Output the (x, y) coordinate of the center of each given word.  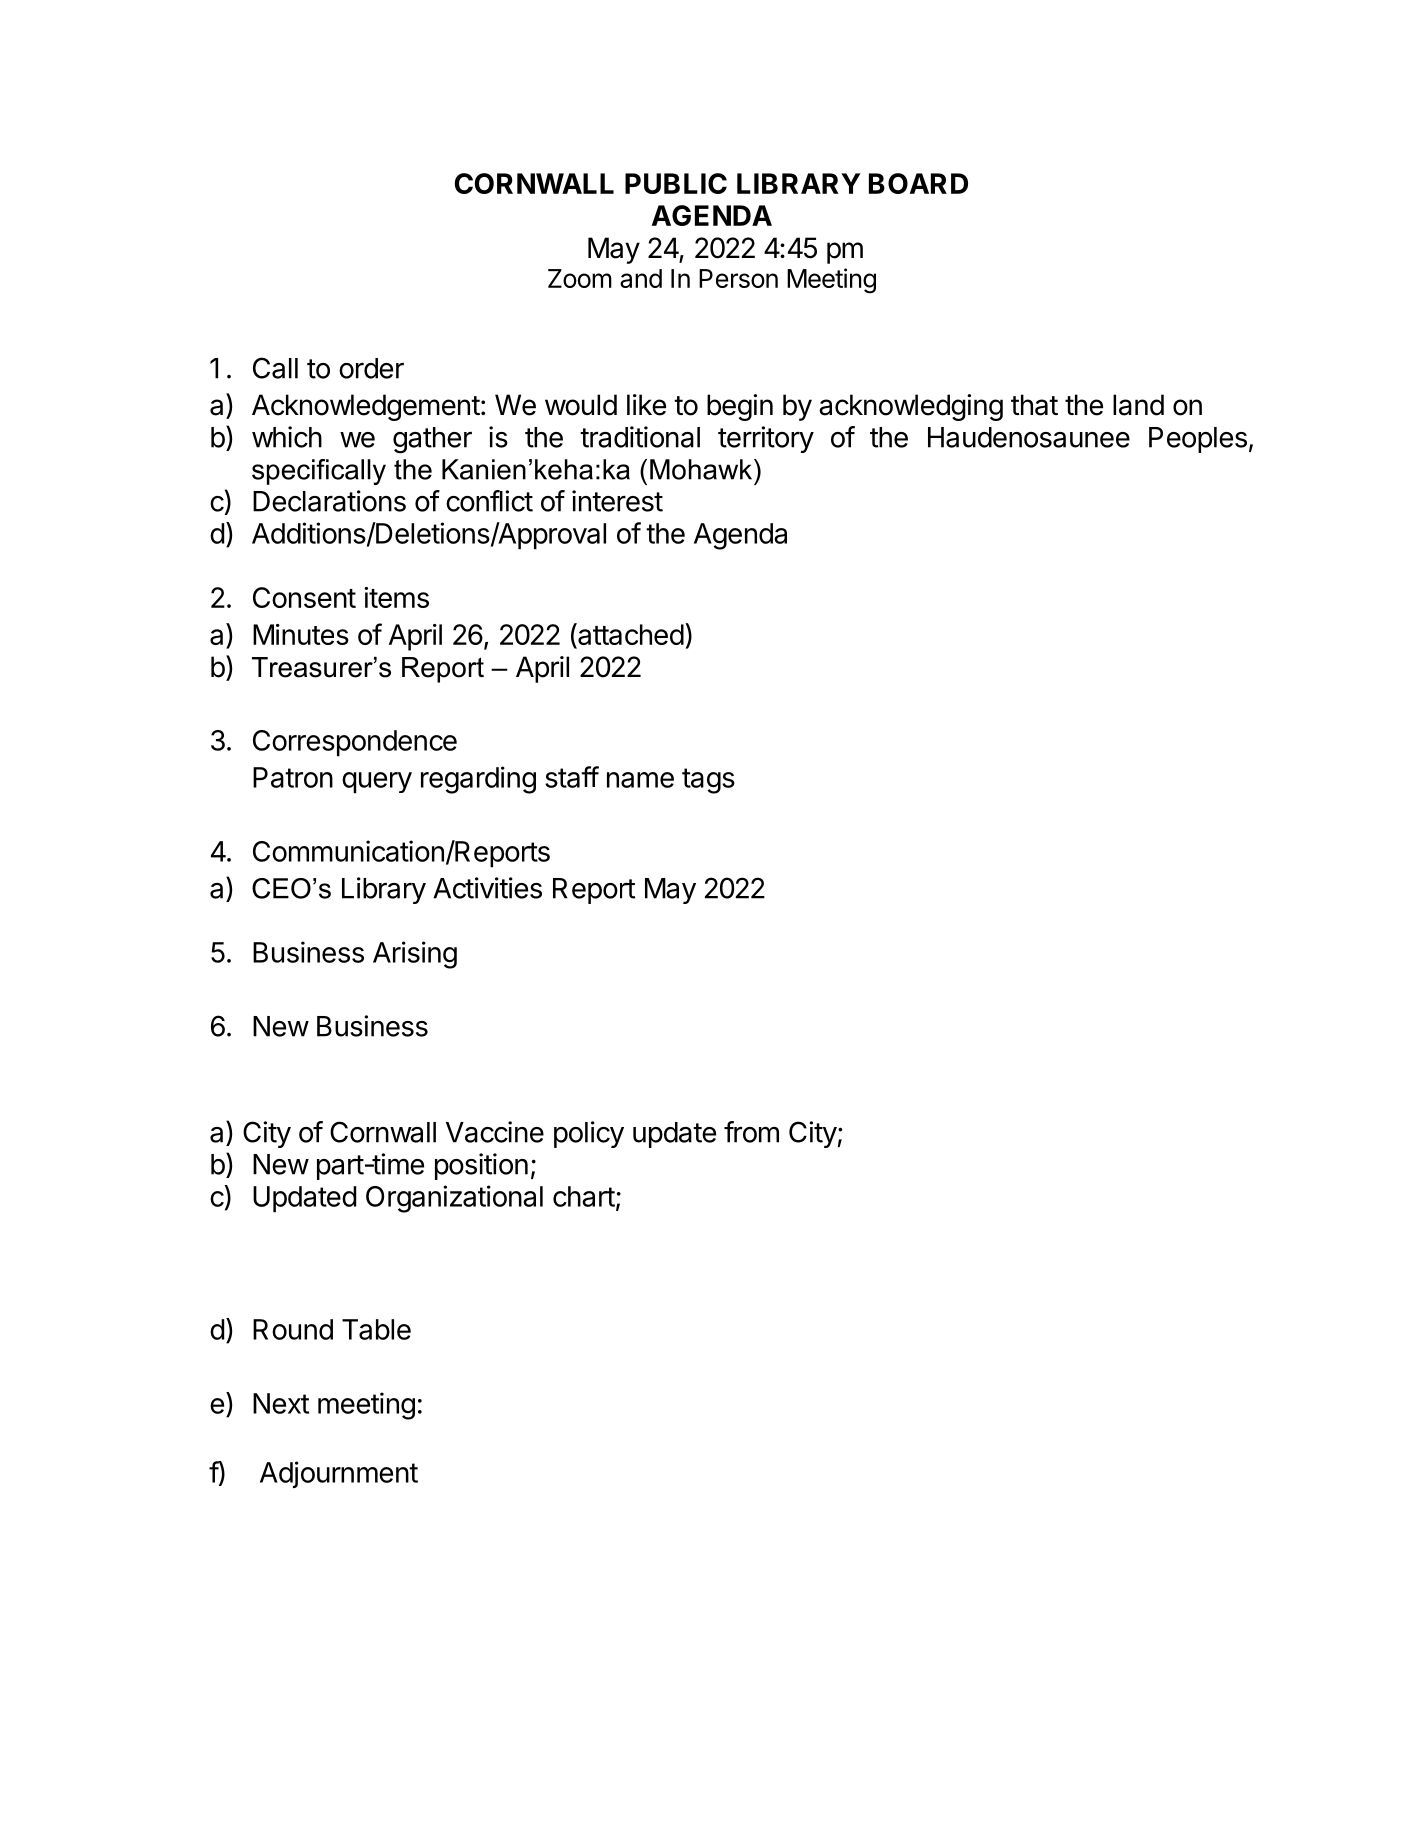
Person (738, 278)
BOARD (918, 183)
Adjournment (339, 1474)
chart (584, 1196)
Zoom (580, 278)
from (751, 1132)
